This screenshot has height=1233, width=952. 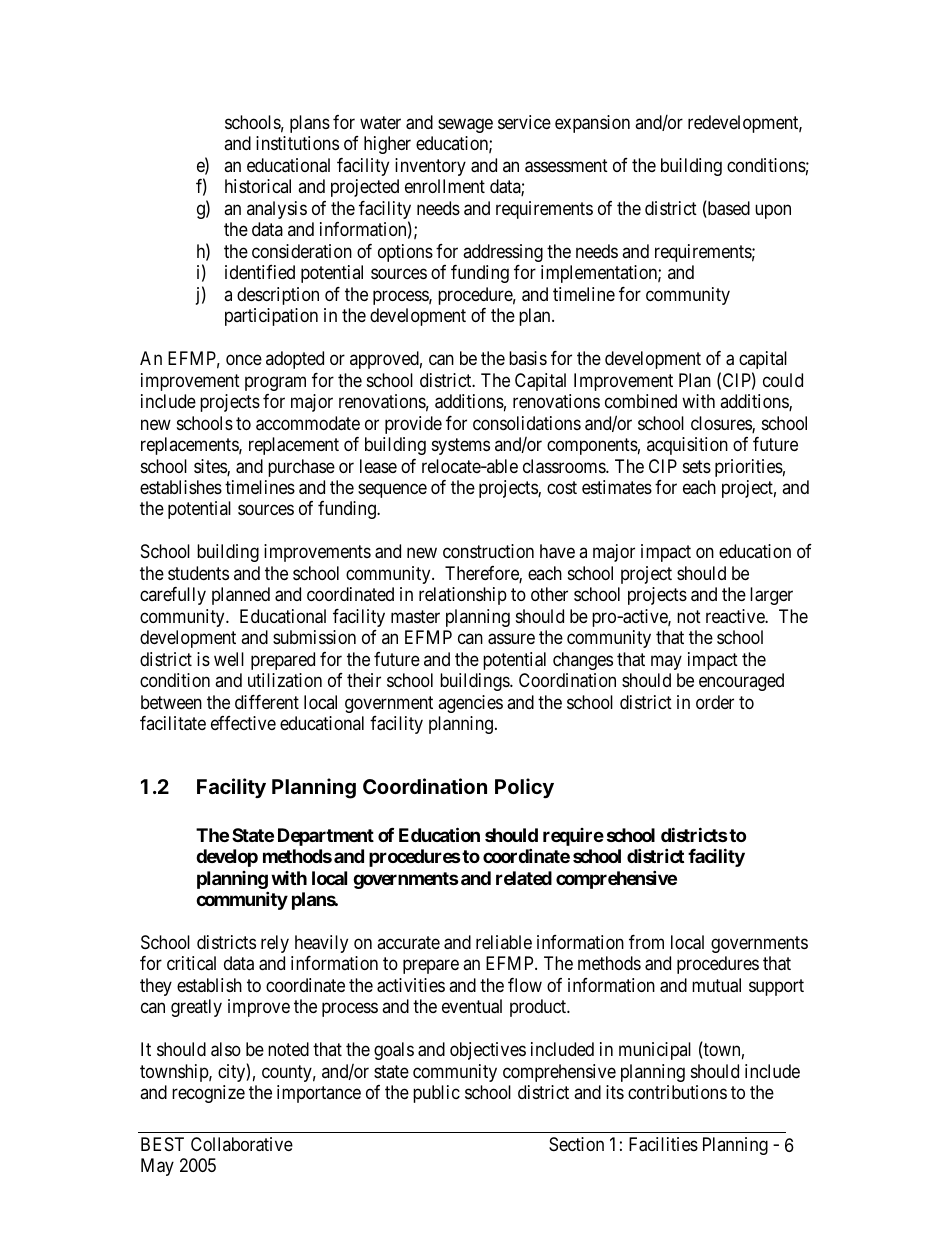 What do you see at coordinates (465, 125) in the screenshot?
I see `sewage` at bounding box center [465, 125].
